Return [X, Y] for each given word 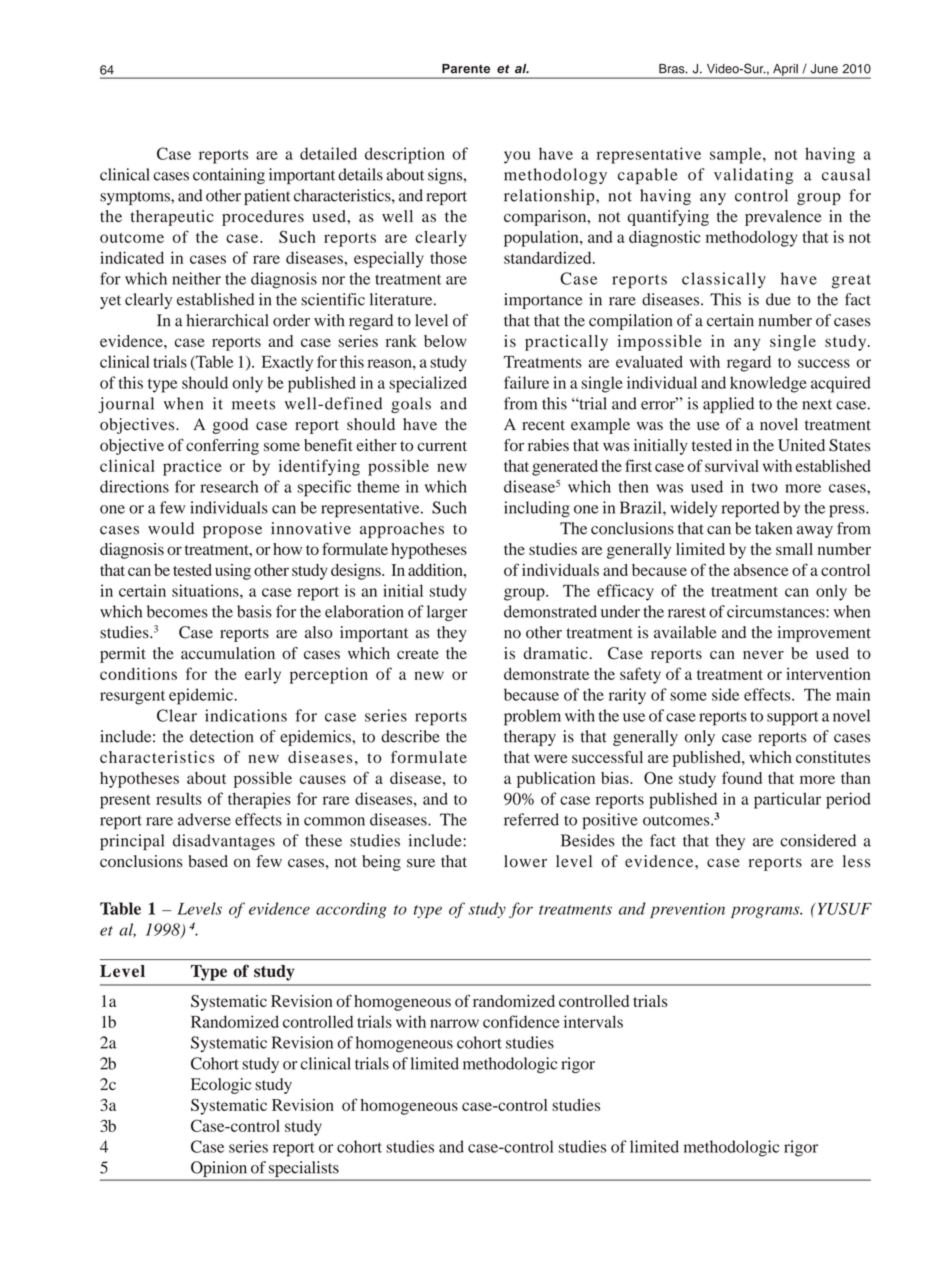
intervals [593, 1021]
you [517, 157]
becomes [177, 611]
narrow [454, 1023]
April [785, 71]
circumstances [777, 611]
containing [229, 176]
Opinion [219, 1169]
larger [447, 613]
